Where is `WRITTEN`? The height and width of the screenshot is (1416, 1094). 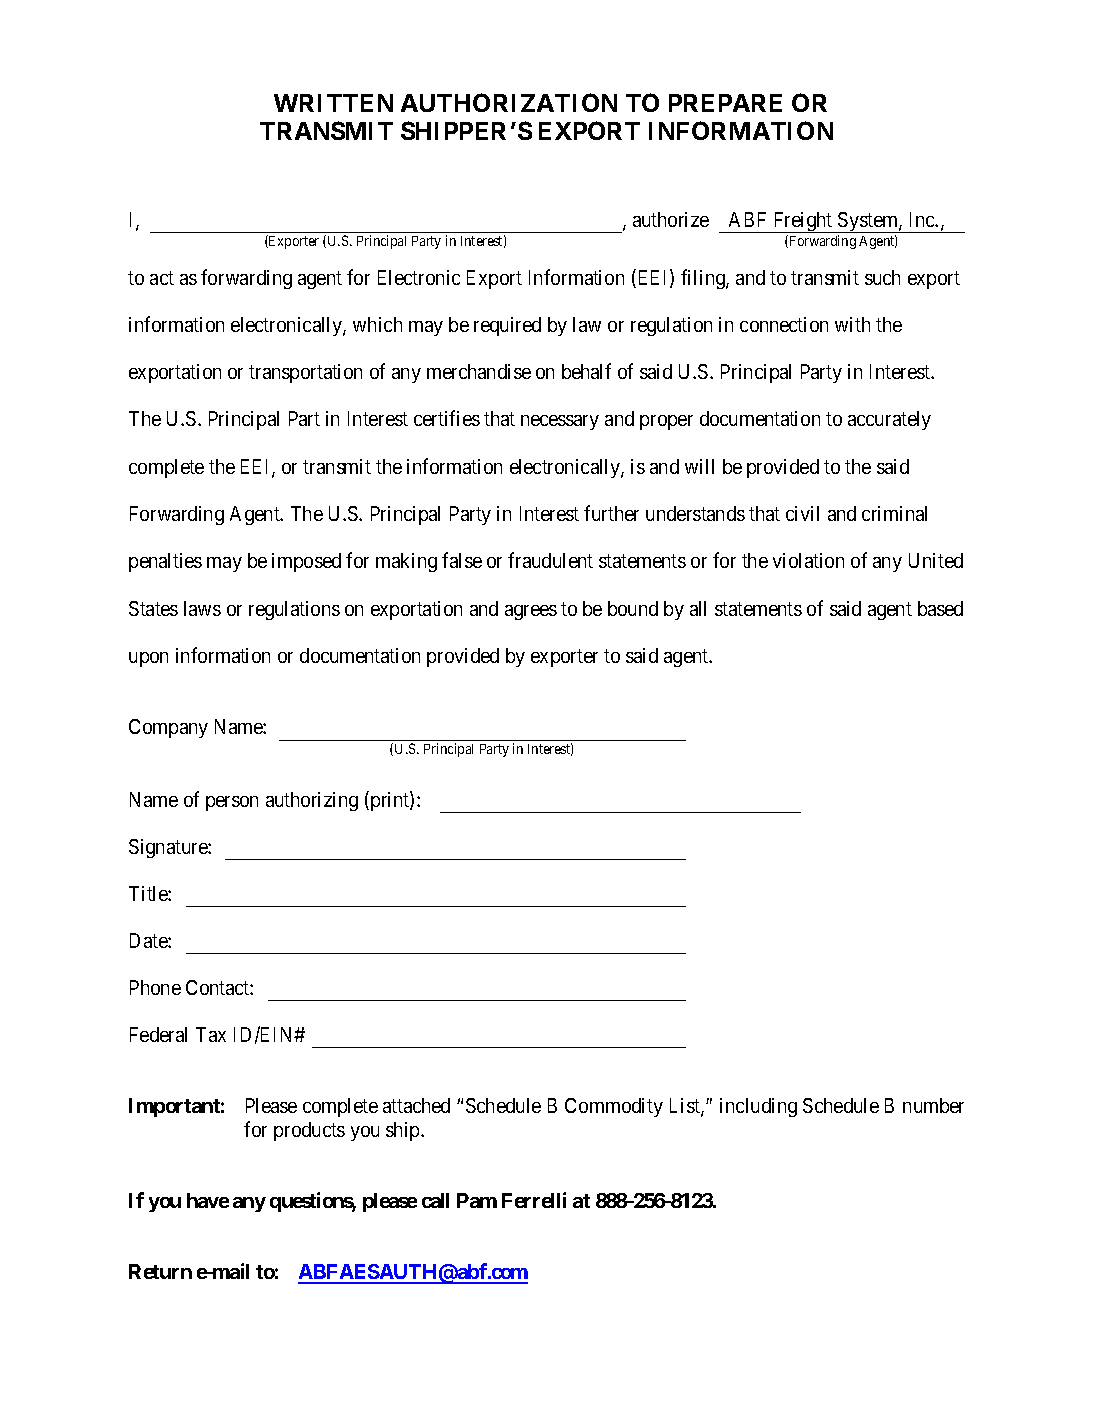
WRITTEN is located at coordinates (333, 103).
